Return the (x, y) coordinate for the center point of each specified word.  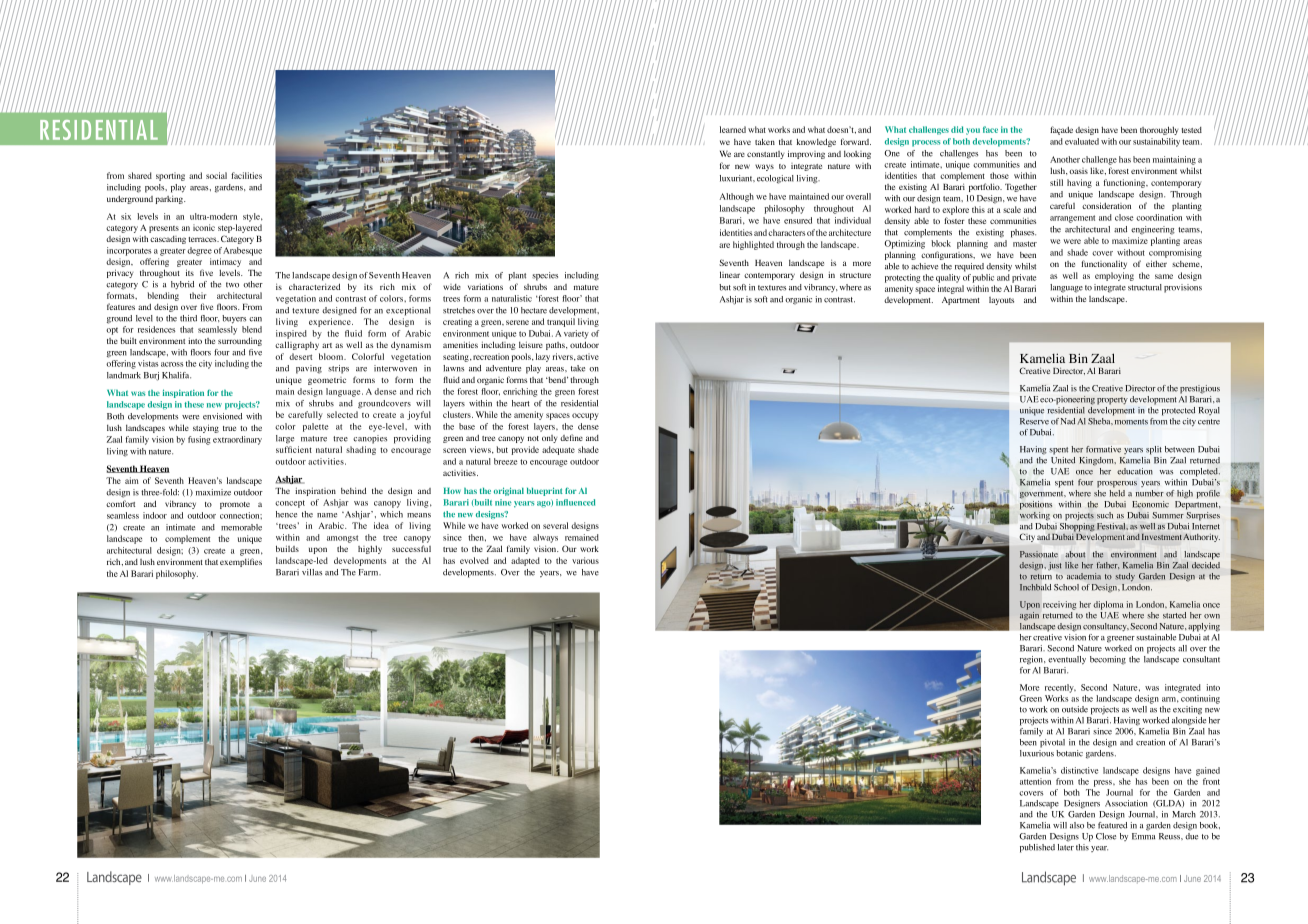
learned (733, 129)
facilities (246, 175)
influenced (575, 502)
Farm (370, 572)
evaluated (1082, 141)
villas (312, 572)
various (585, 560)
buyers (234, 319)
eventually (1067, 660)
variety (576, 334)
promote (235, 505)
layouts (1001, 301)
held (1117, 492)
